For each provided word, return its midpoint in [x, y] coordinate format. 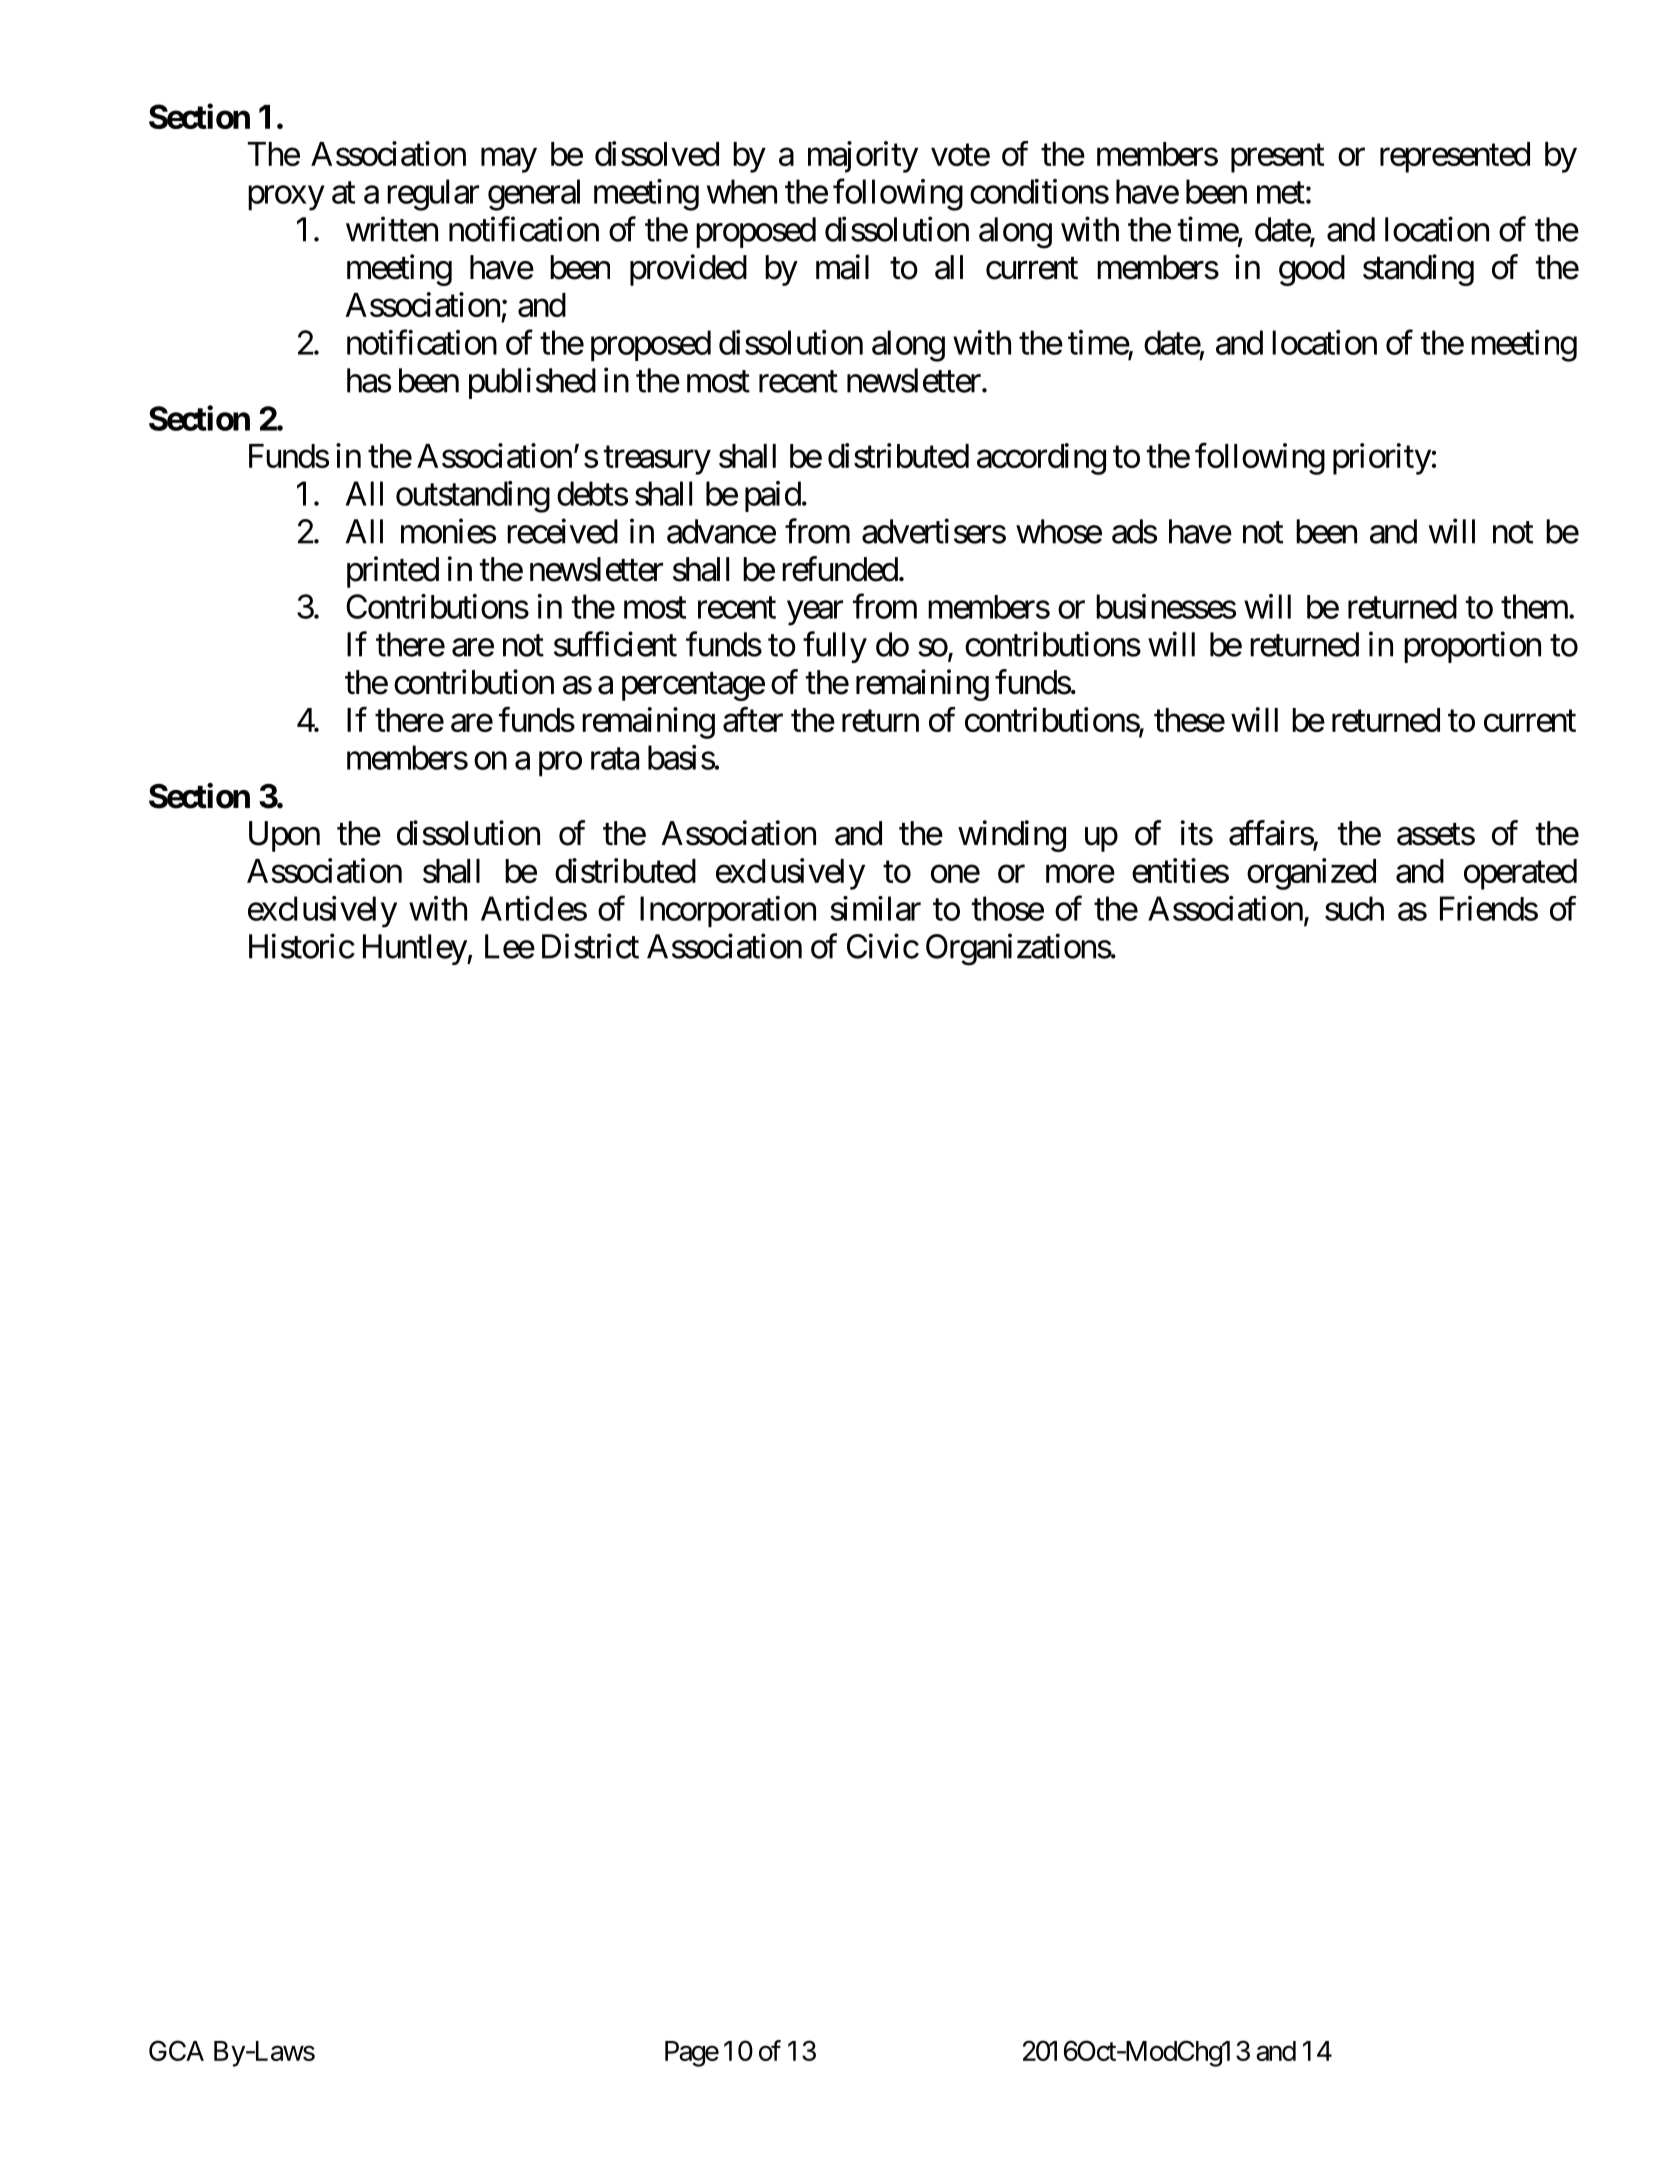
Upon [284, 836]
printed [393, 572]
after [753, 719]
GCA [176, 2050]
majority [863, 157]
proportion [1472, 647]
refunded [840, 569]
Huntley [415, 949]
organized [1311, 874]
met [1281, 193]
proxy [286, 198]
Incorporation [728, 912]
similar [875, 908]
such [1354, 908]
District [590, 946]
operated [1520, 874]
